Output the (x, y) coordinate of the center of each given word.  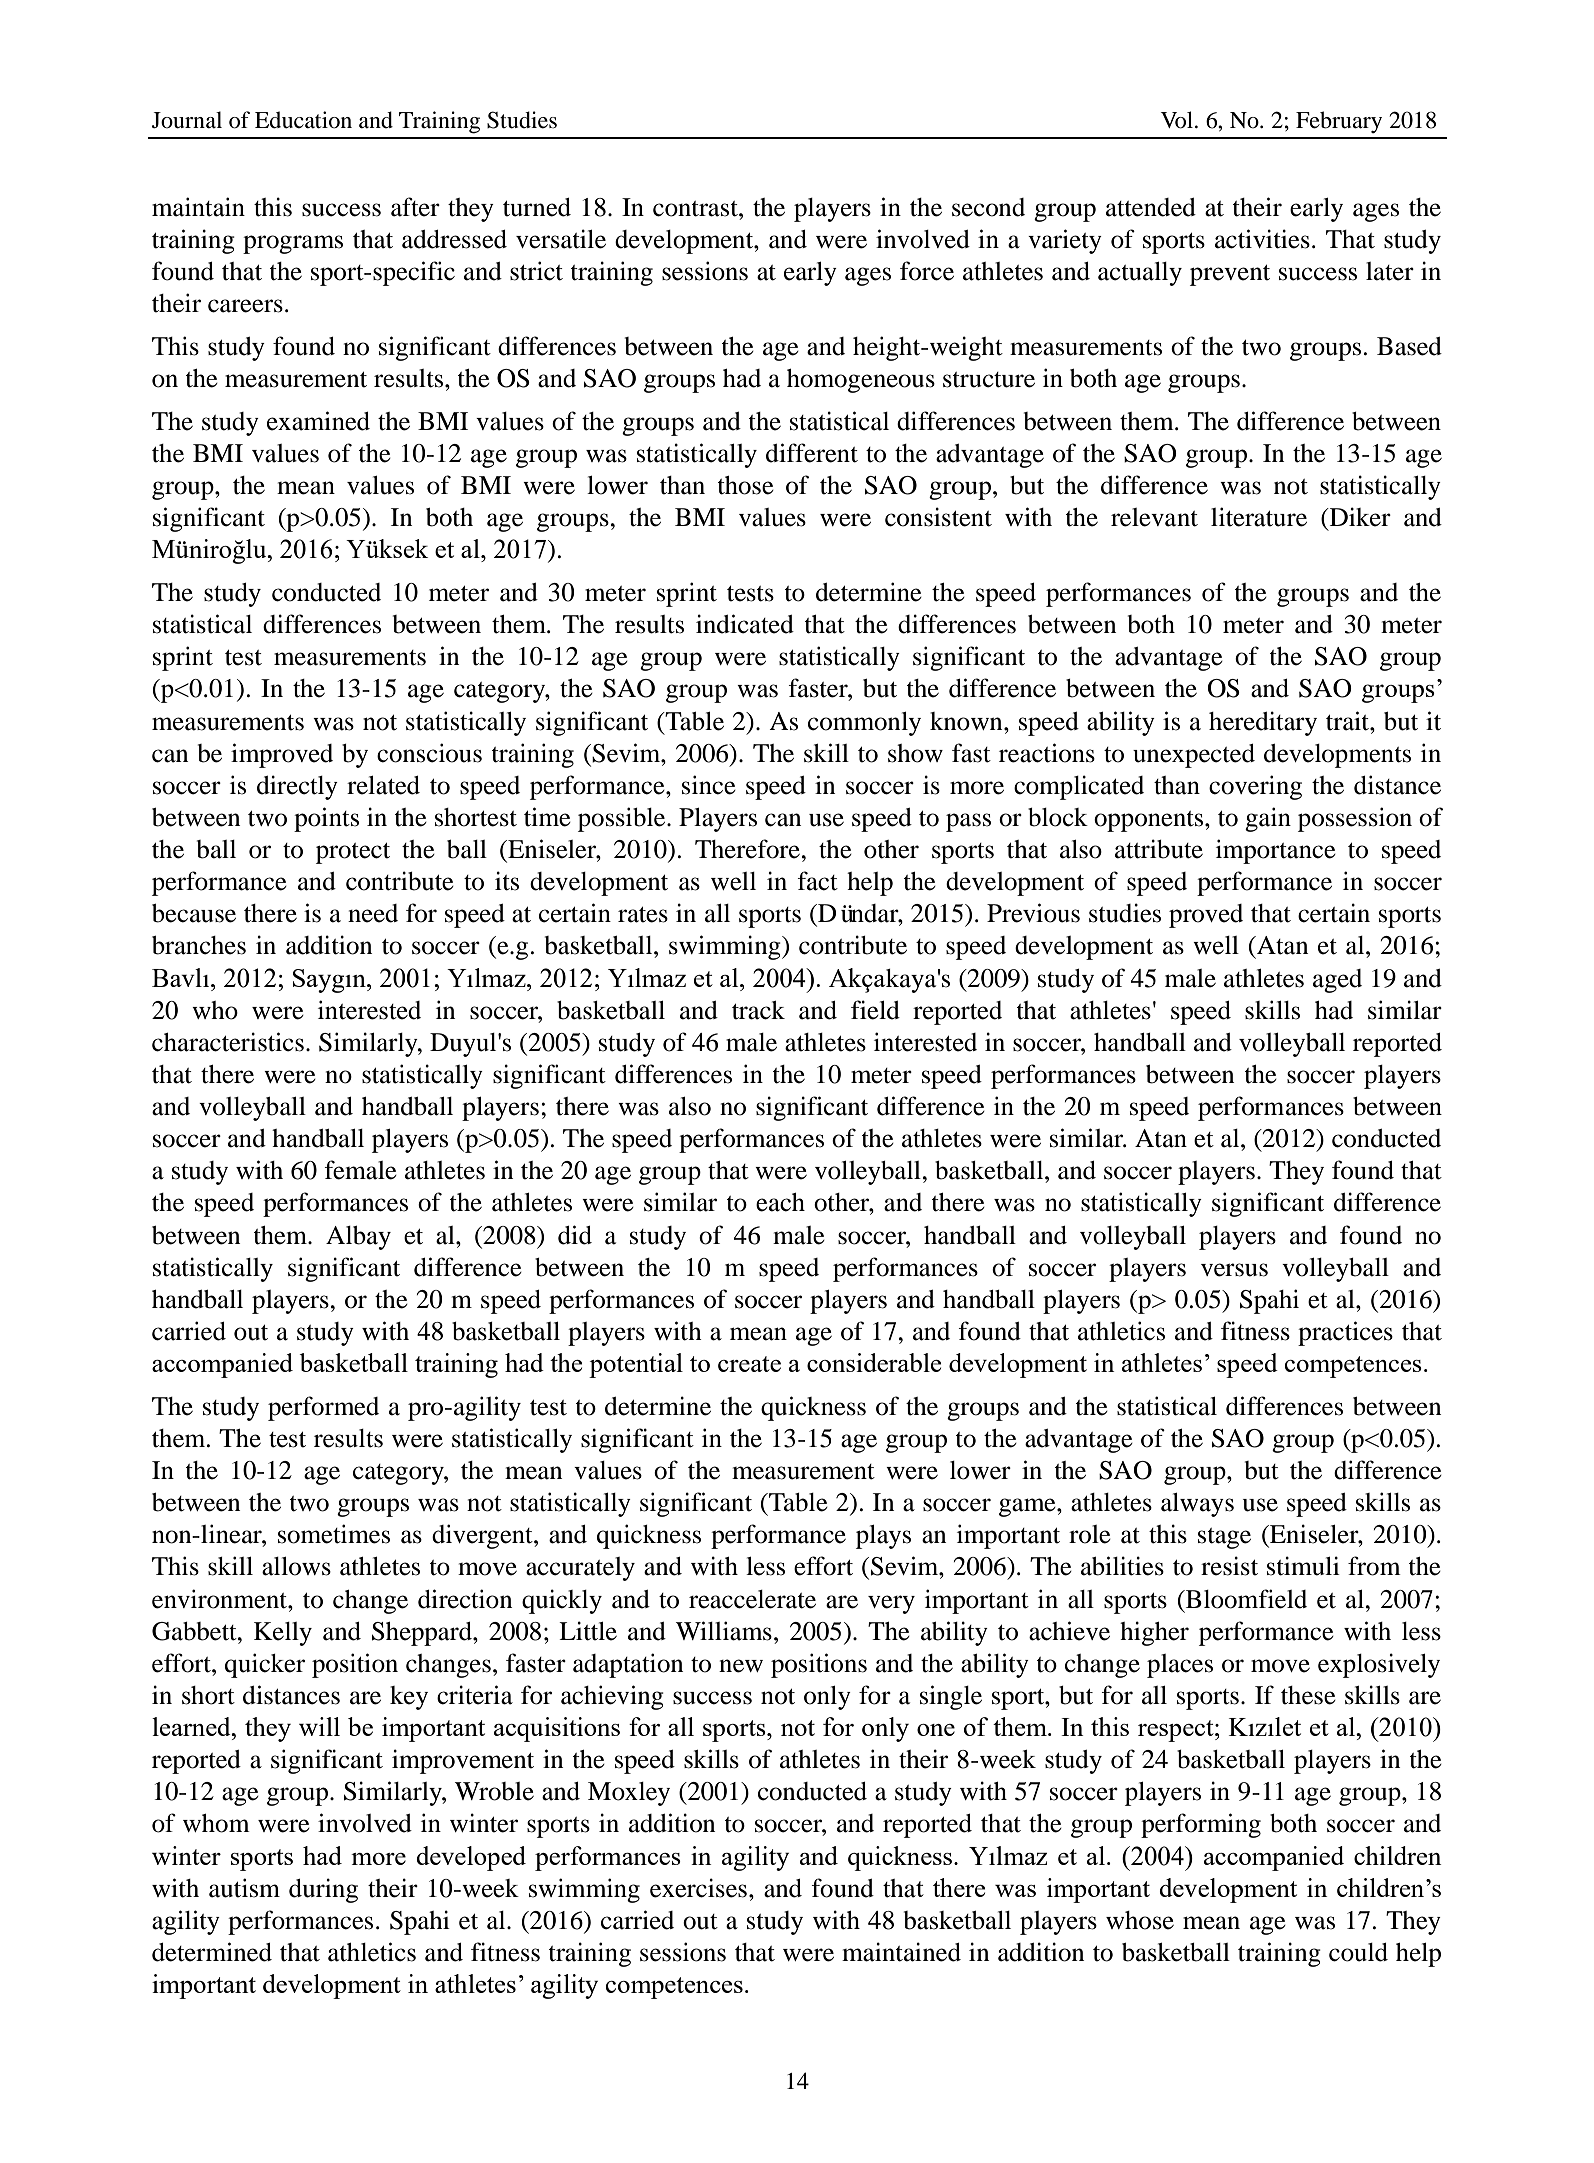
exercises (698, 1888)
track (758, 1010)
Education (303, 120)
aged (1337, 981)
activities (1262, 239)
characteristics (228, 1042)
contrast (696, 209)
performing (1201, 1825)
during (323, 1890)
